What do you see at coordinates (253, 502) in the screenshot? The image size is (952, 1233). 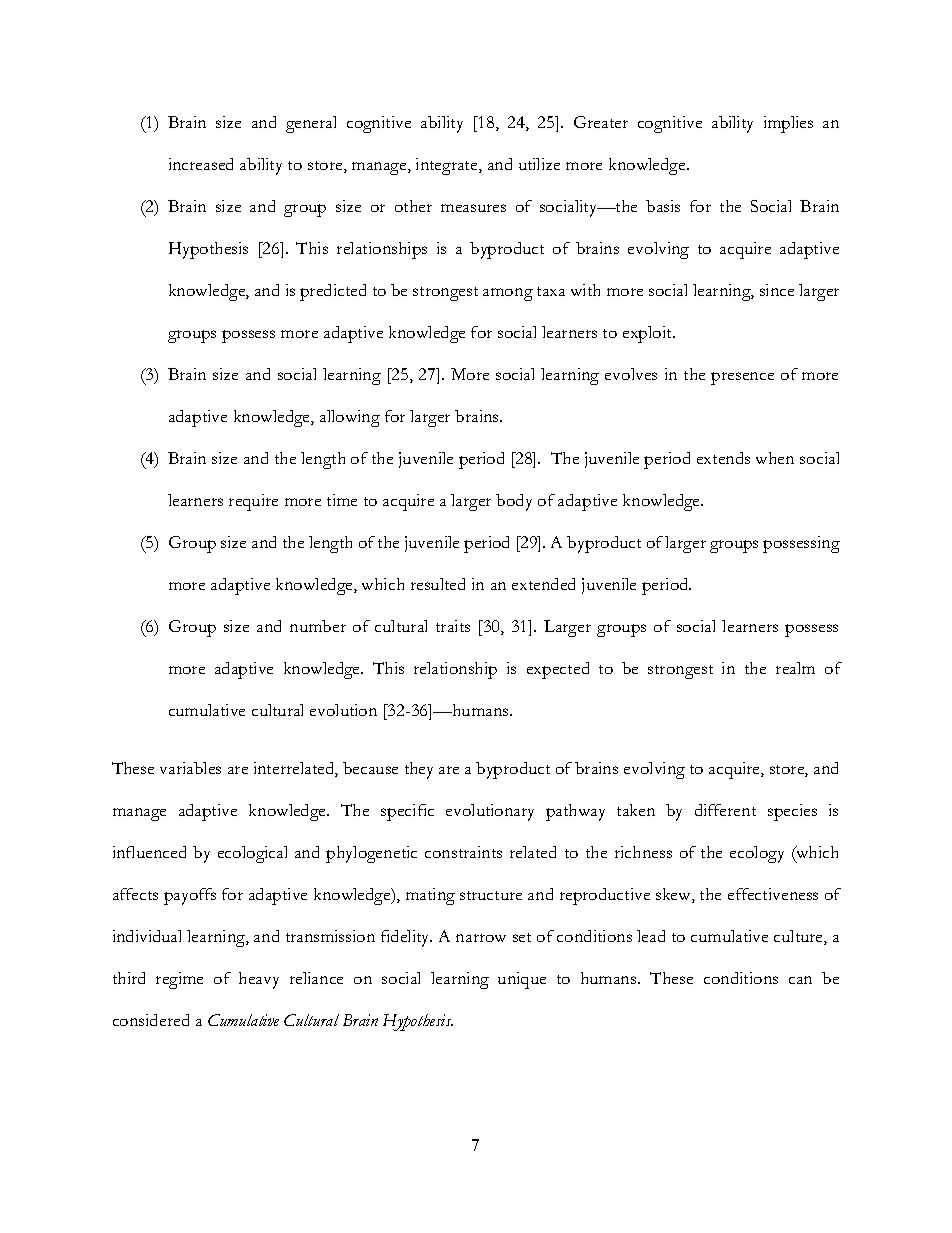 I see `require` at bounding box center [253, 502].
